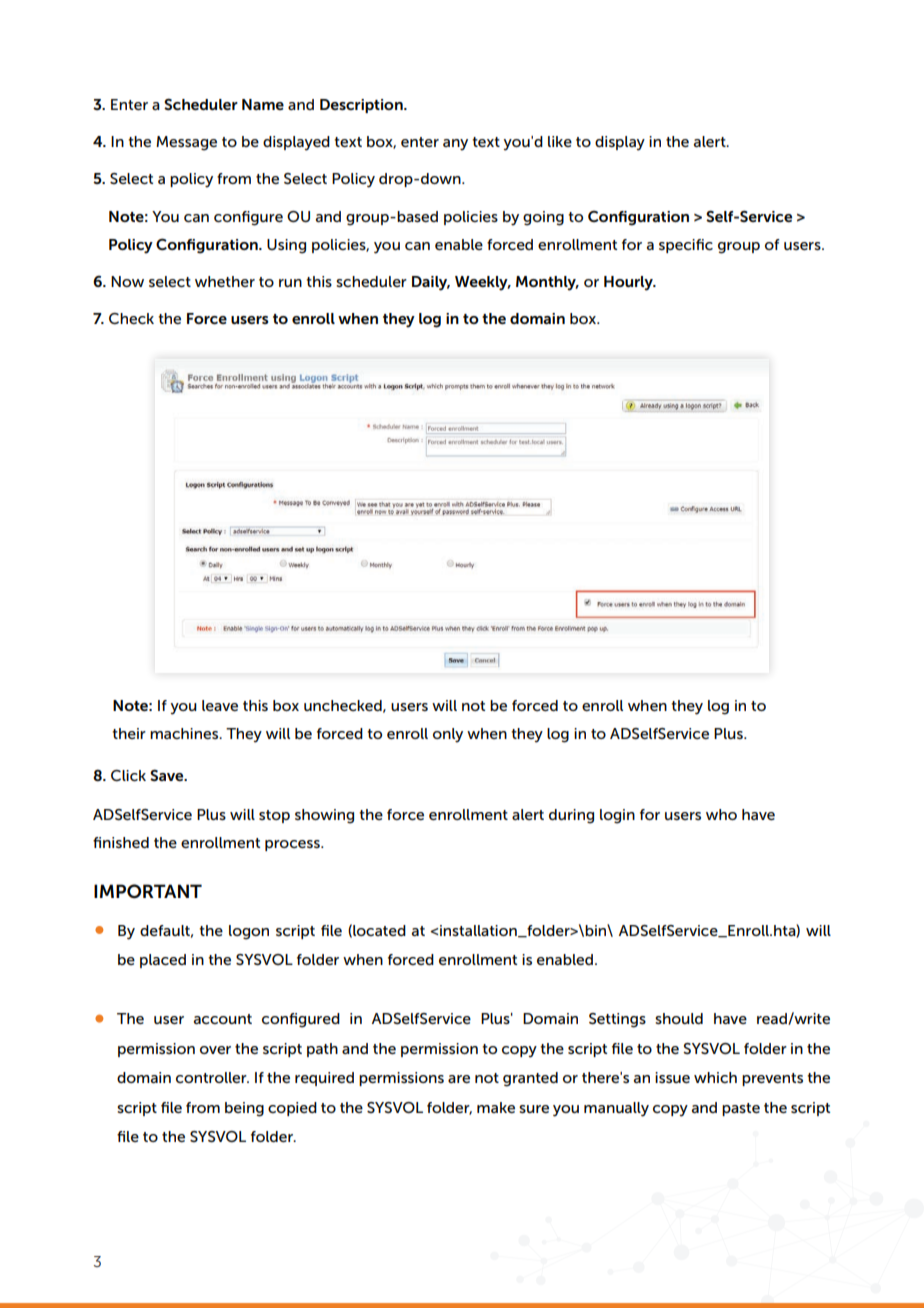 Image resolution: width=924 pixels, height=1308 pixels. I want to click on controller, so click(212, 1077).
